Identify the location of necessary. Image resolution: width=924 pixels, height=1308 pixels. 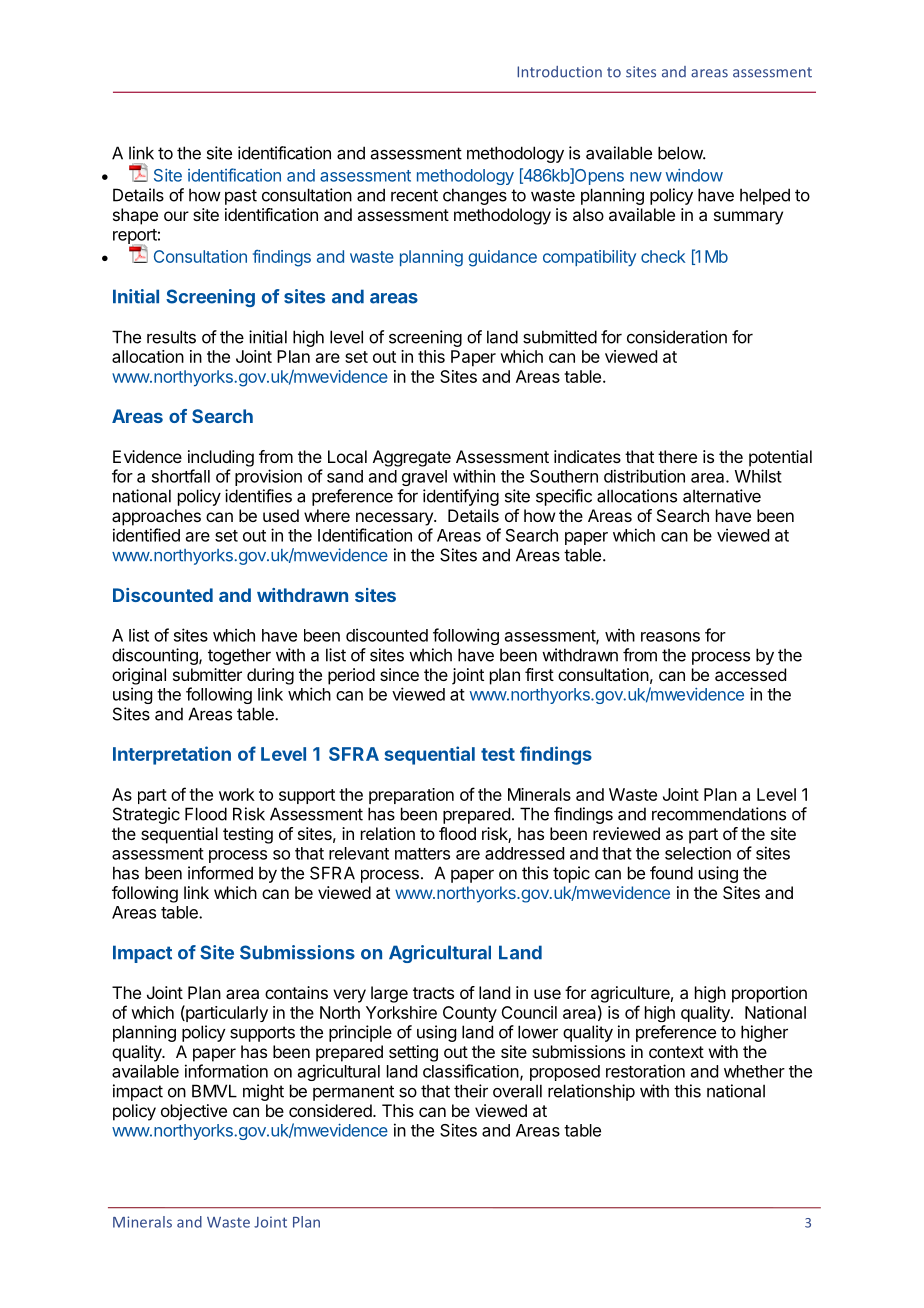
(395, 519).
